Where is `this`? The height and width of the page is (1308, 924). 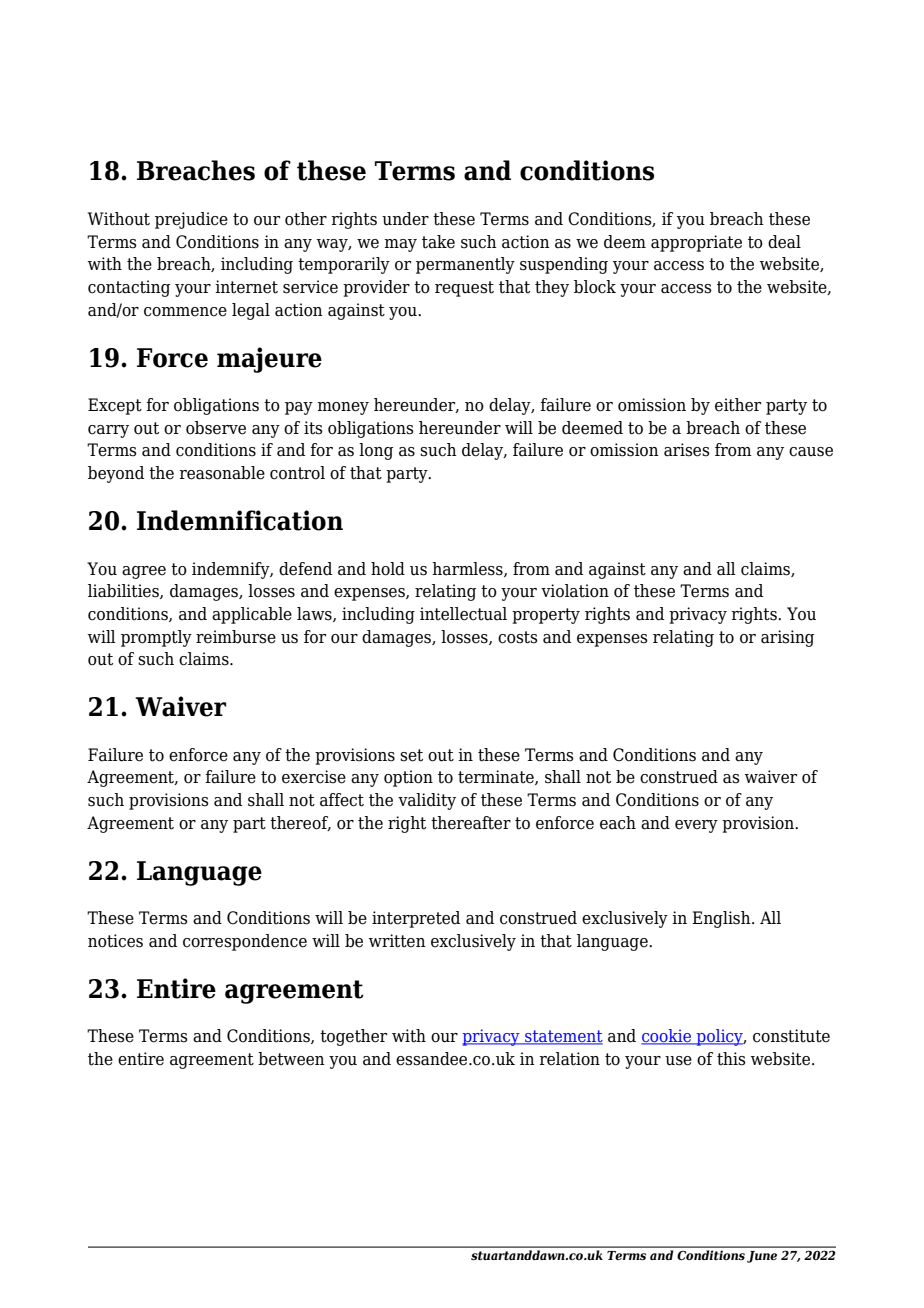 this is located at coordinates (731, 1059).
